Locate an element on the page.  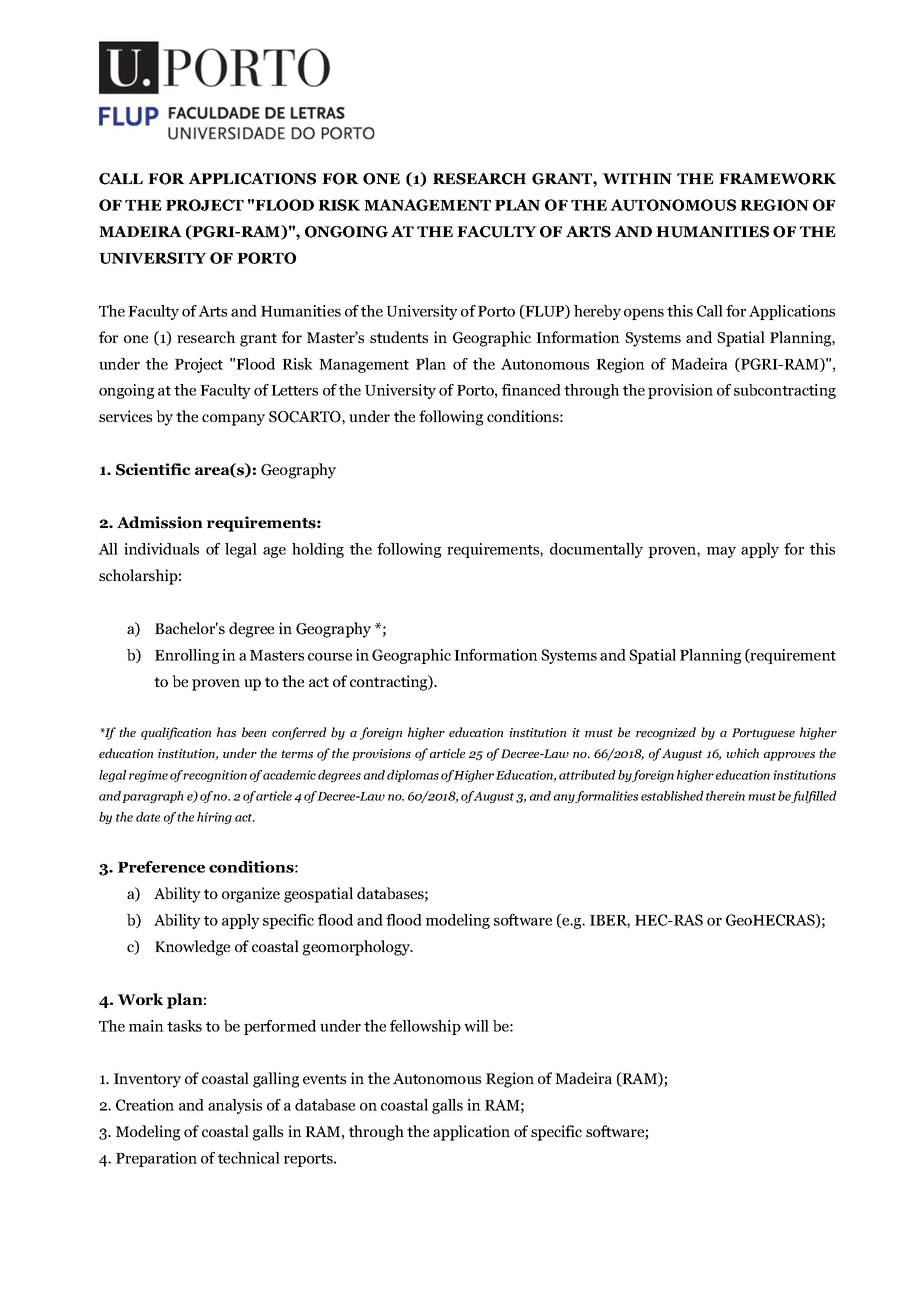
therein is located at coordinates (725, 796).
